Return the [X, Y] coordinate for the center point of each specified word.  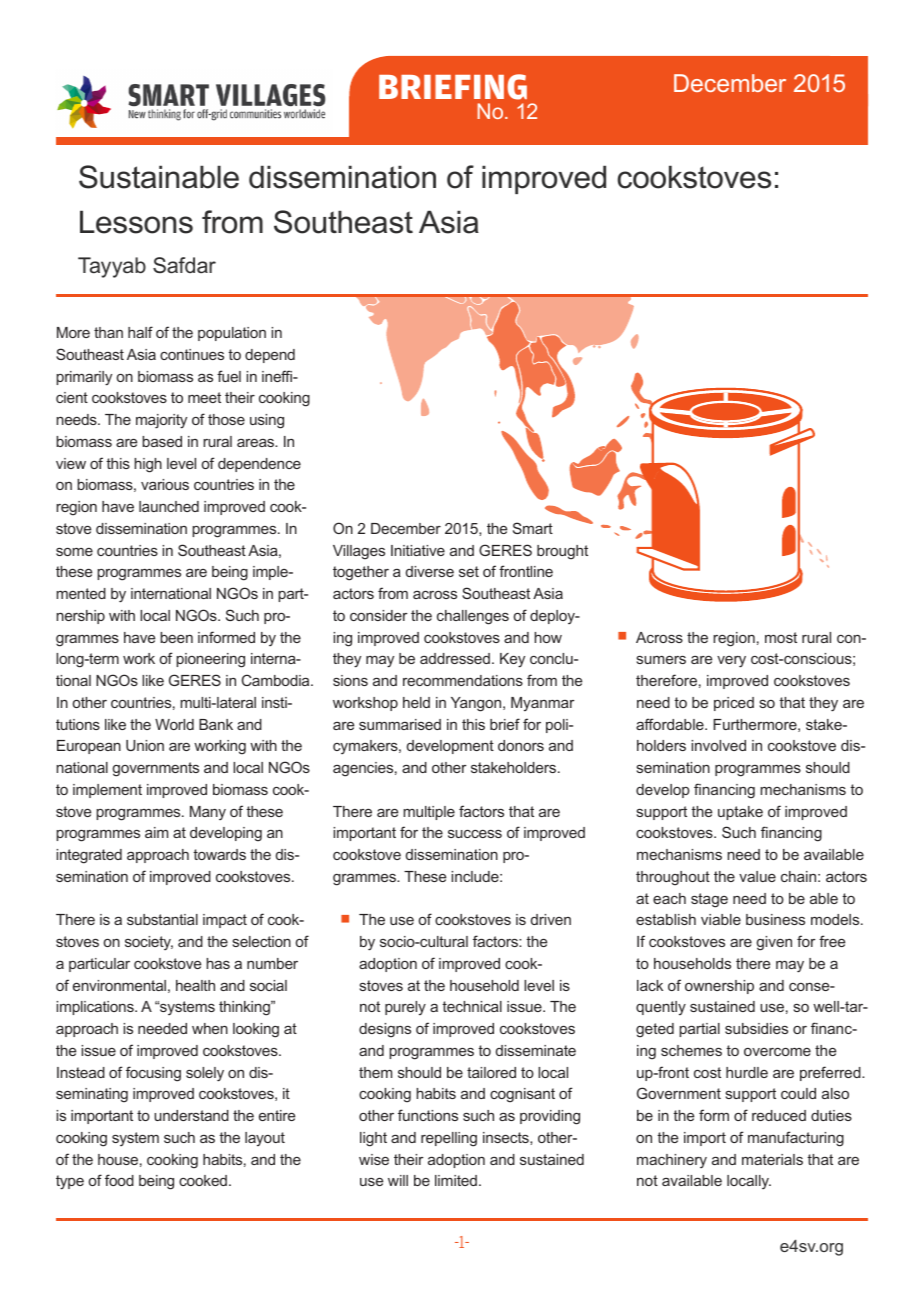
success [475, 834]
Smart [533, 528]
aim [156, 832]
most [781, 637]
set [469, 571]
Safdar [184, 265]
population [232, 334]
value [757, 876]
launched [169, 506]
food [119, 1180]
